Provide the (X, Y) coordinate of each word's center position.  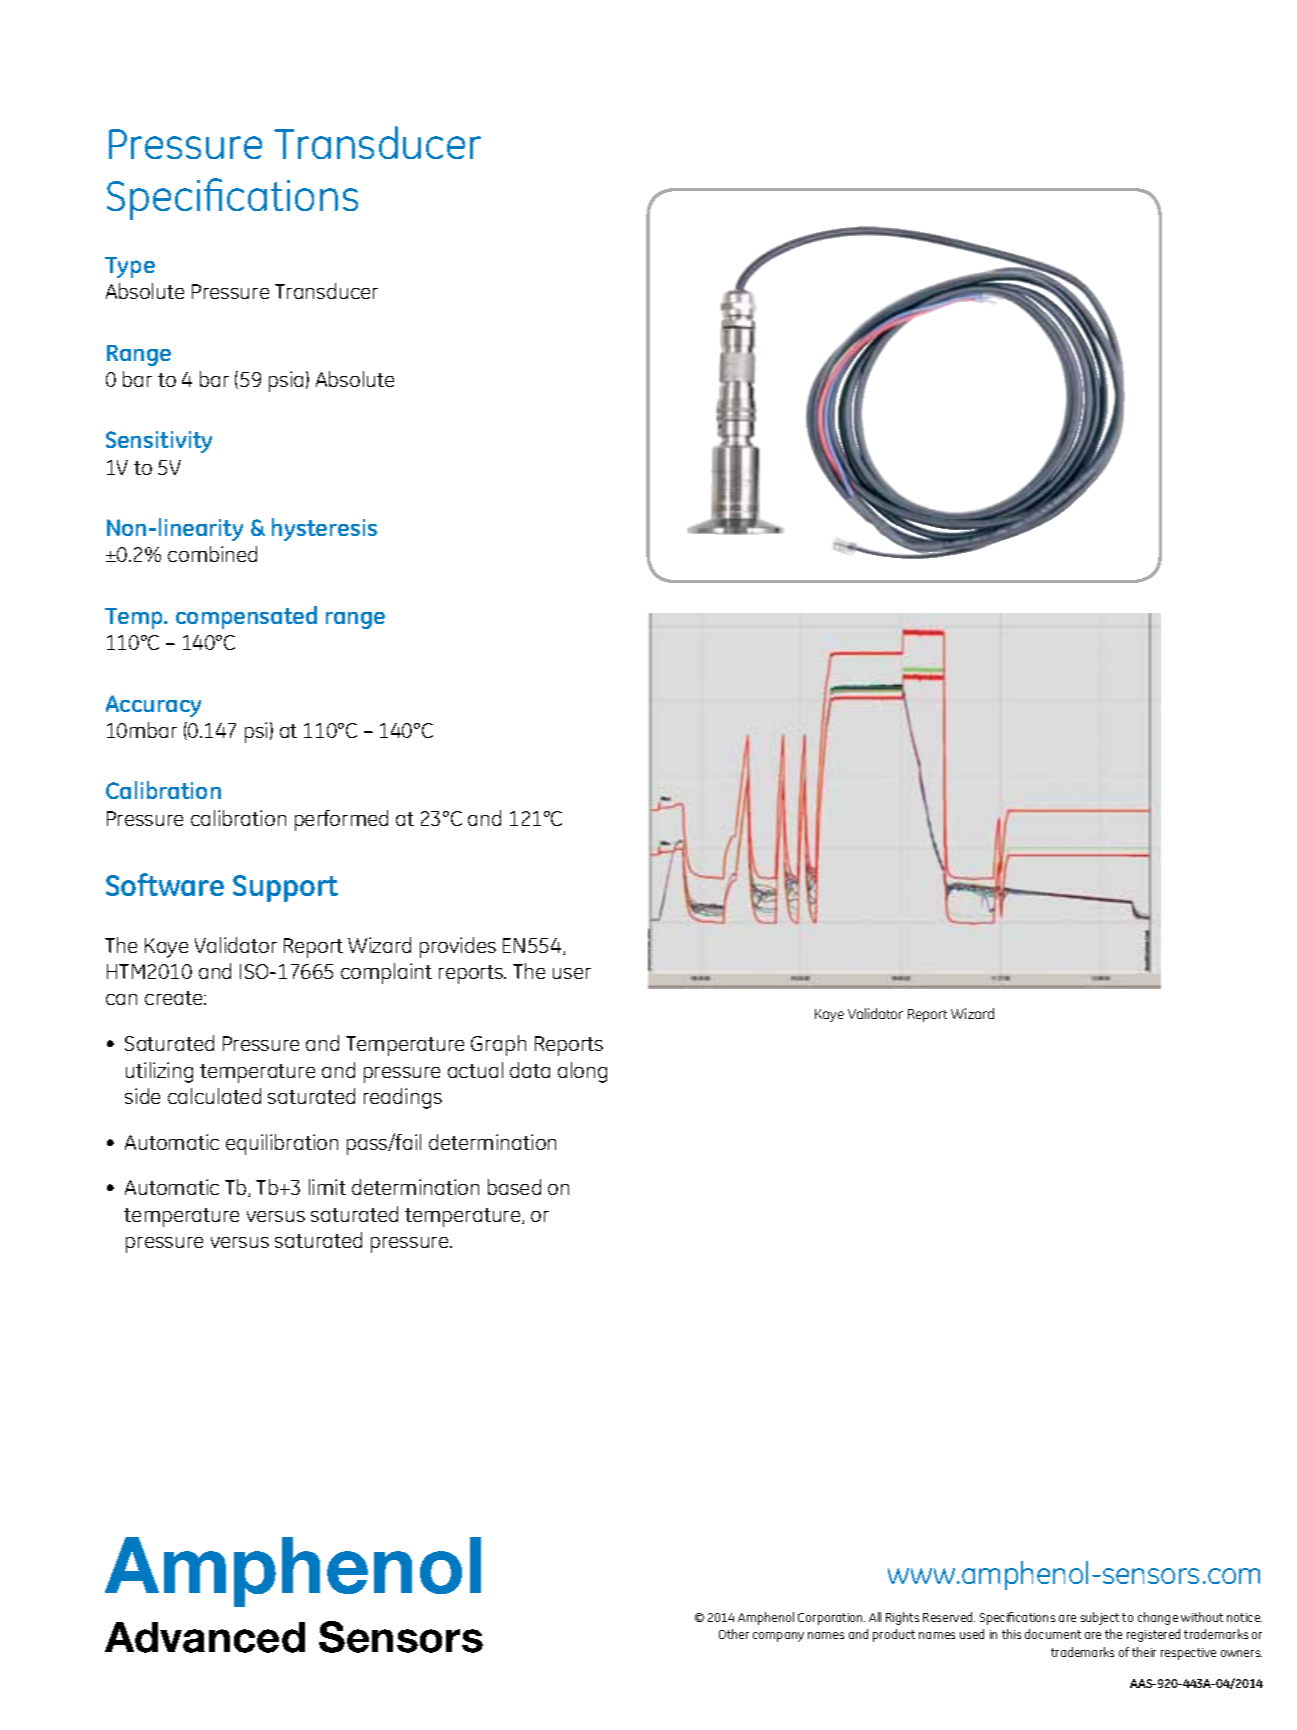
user (572, 973)
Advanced (205, 1637)
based (514, 1187)
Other (734, 1634)
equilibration (282, 1144)
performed (341, 820)
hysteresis (324, 529)
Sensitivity (159, 442)
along (582, 1072)
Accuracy (153, 706)
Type (130, 267)
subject (1099, 1618)
